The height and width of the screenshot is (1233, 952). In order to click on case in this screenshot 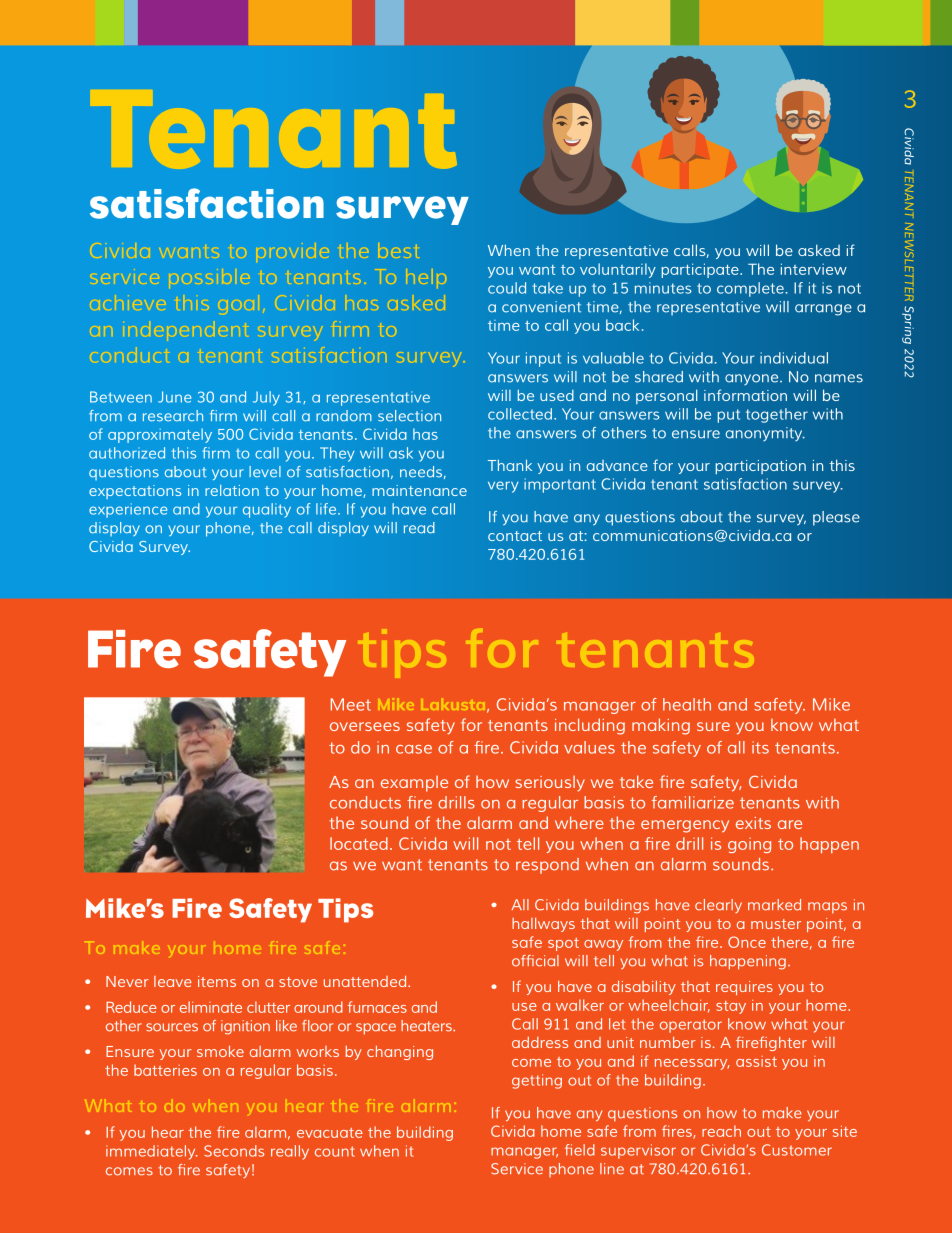, I will do `click(414, 749)`.
